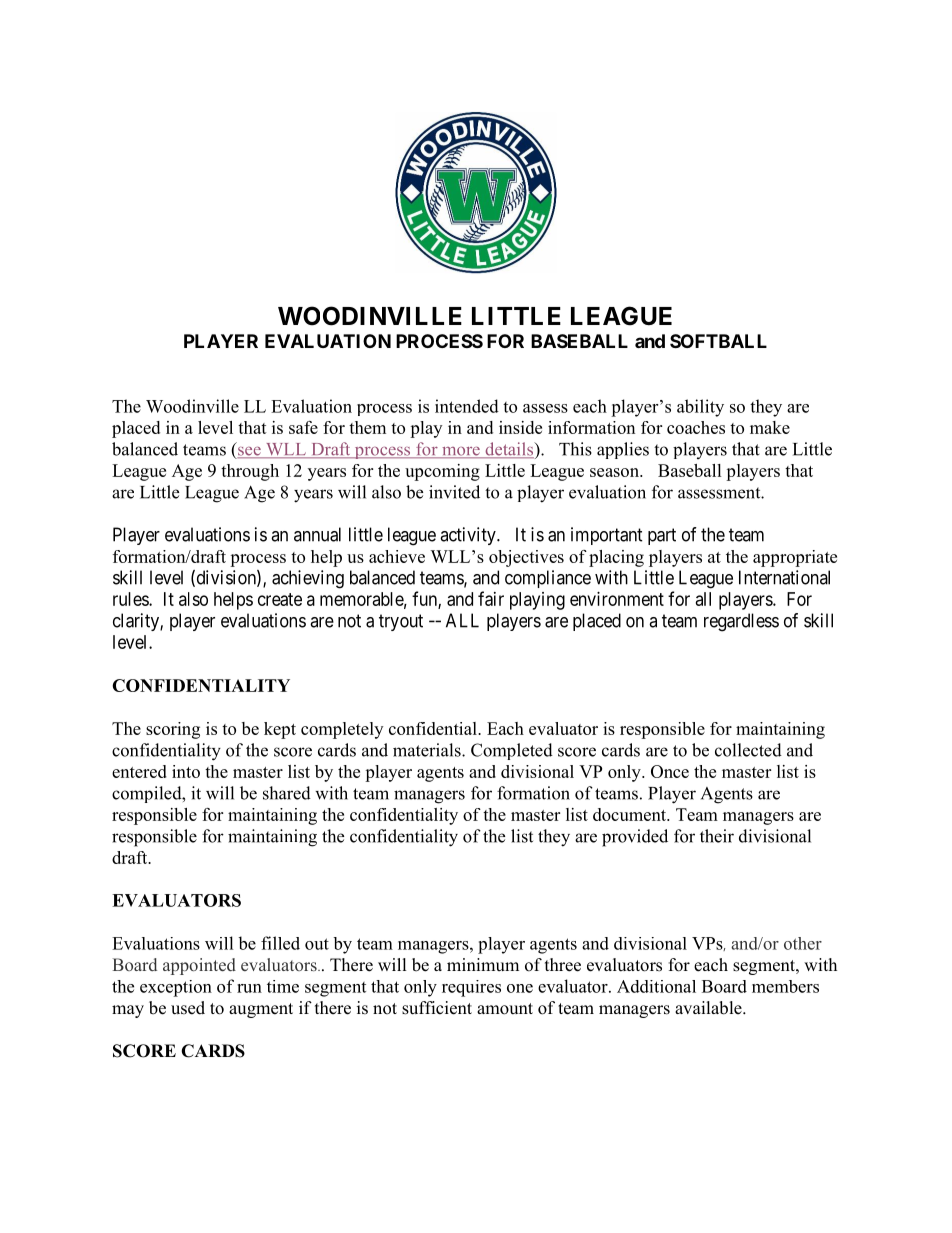 The image size is (952, 1233). What do you see at coordinates (176, 988) in the document?
I see `exception` at bounding box center [176, 988].
